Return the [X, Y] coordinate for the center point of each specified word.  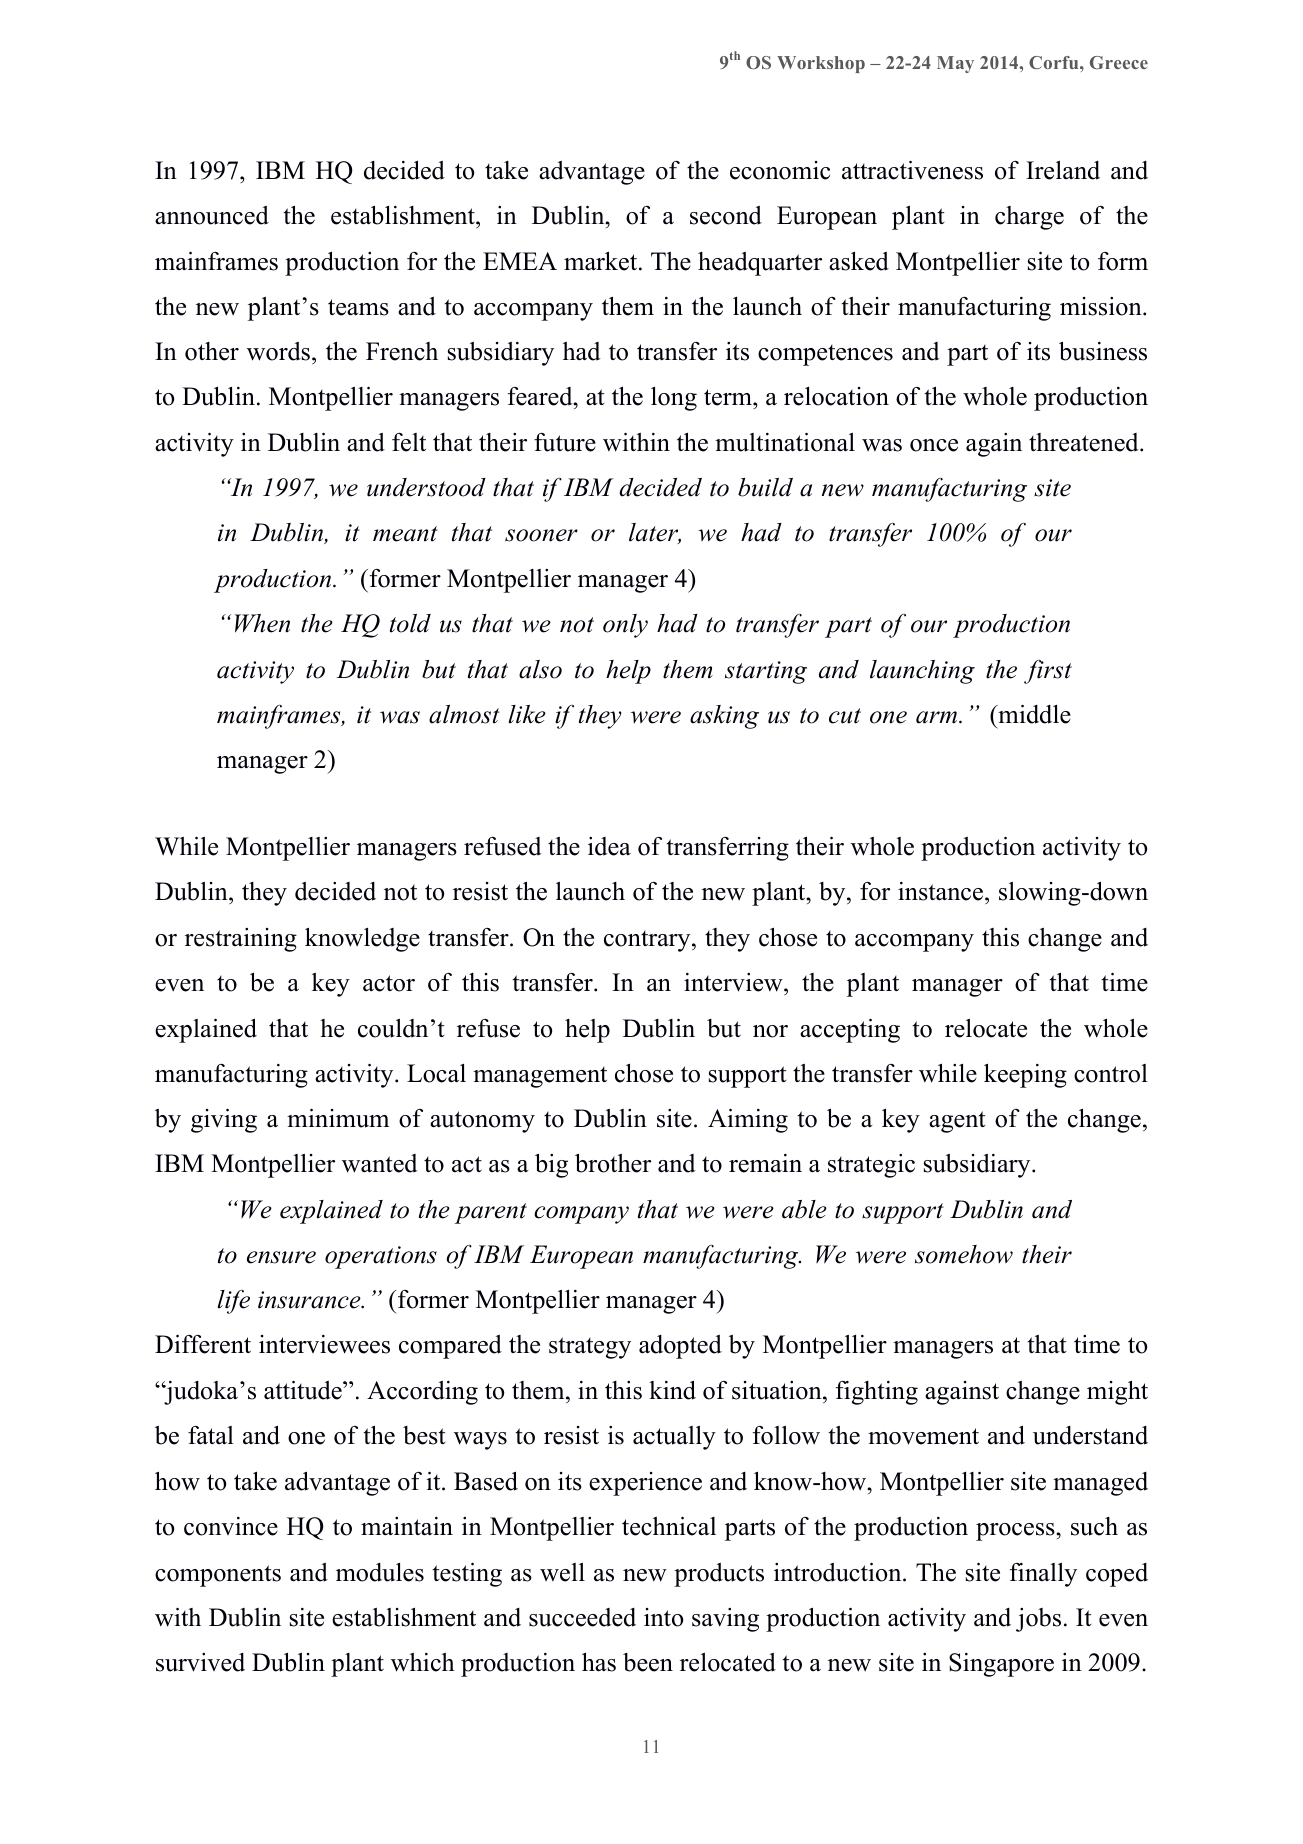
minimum [338, 1118]
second [726, 215]
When [262, 623]
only [625, 626]
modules [380, 1572]
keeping [1025, 1076]
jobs [1038, 1620]
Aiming [748, 1121]
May [955, 64]
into [663, 1617]
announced [212, 215]
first [1048, 672]
